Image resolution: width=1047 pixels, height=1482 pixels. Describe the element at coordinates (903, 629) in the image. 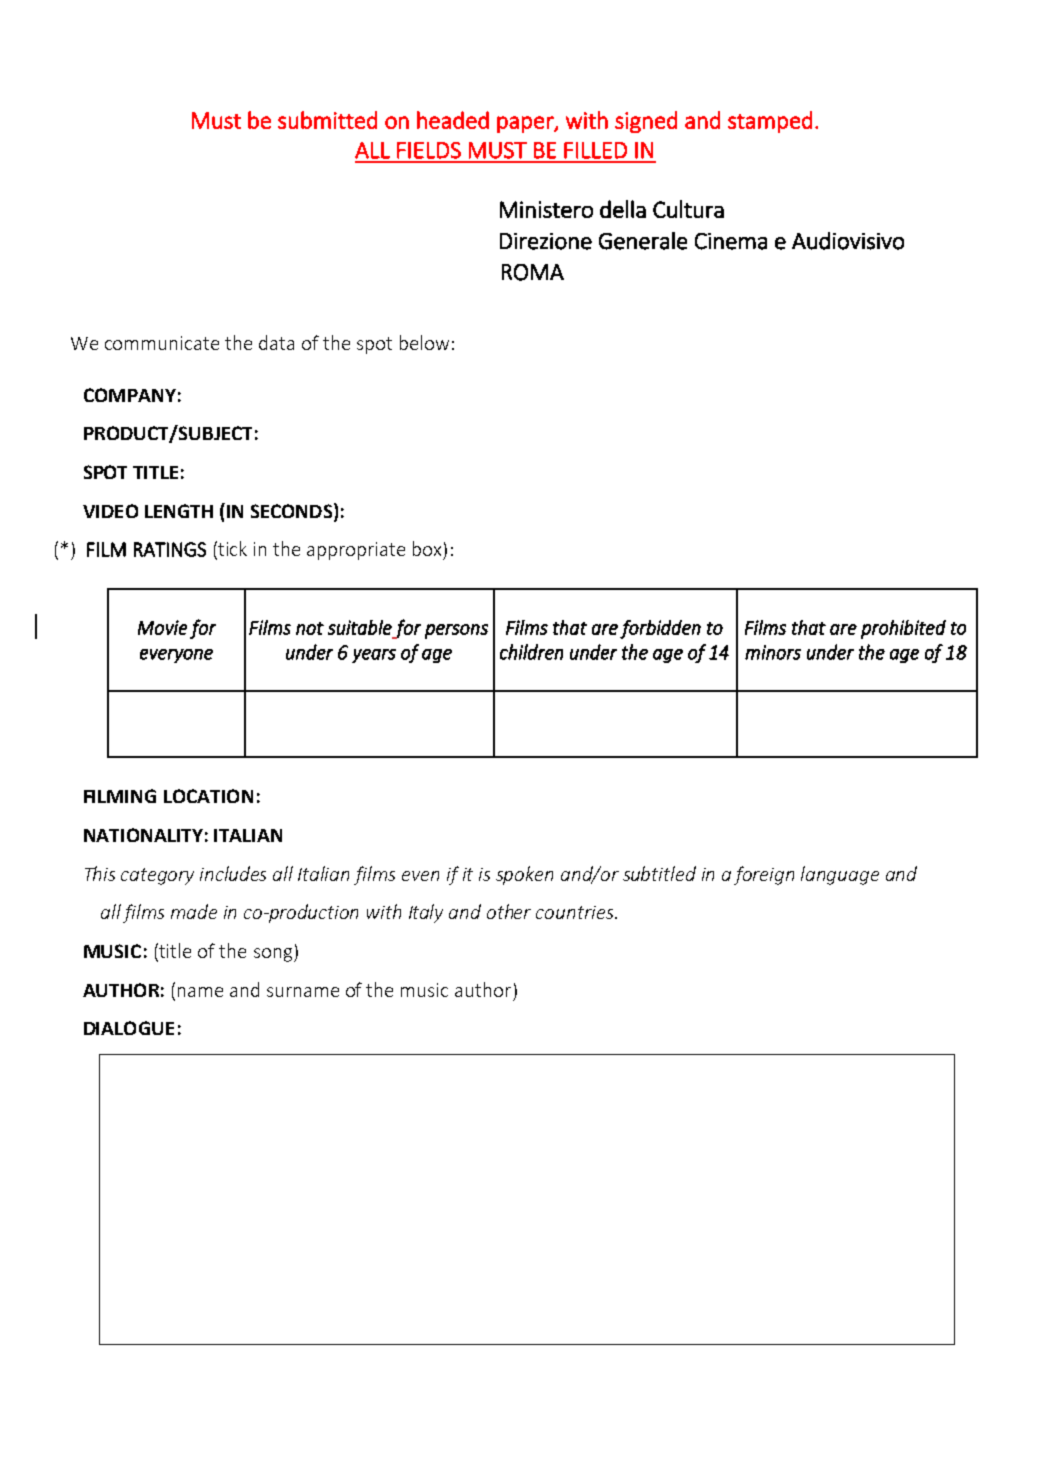

I see `prohibited` at that location.
